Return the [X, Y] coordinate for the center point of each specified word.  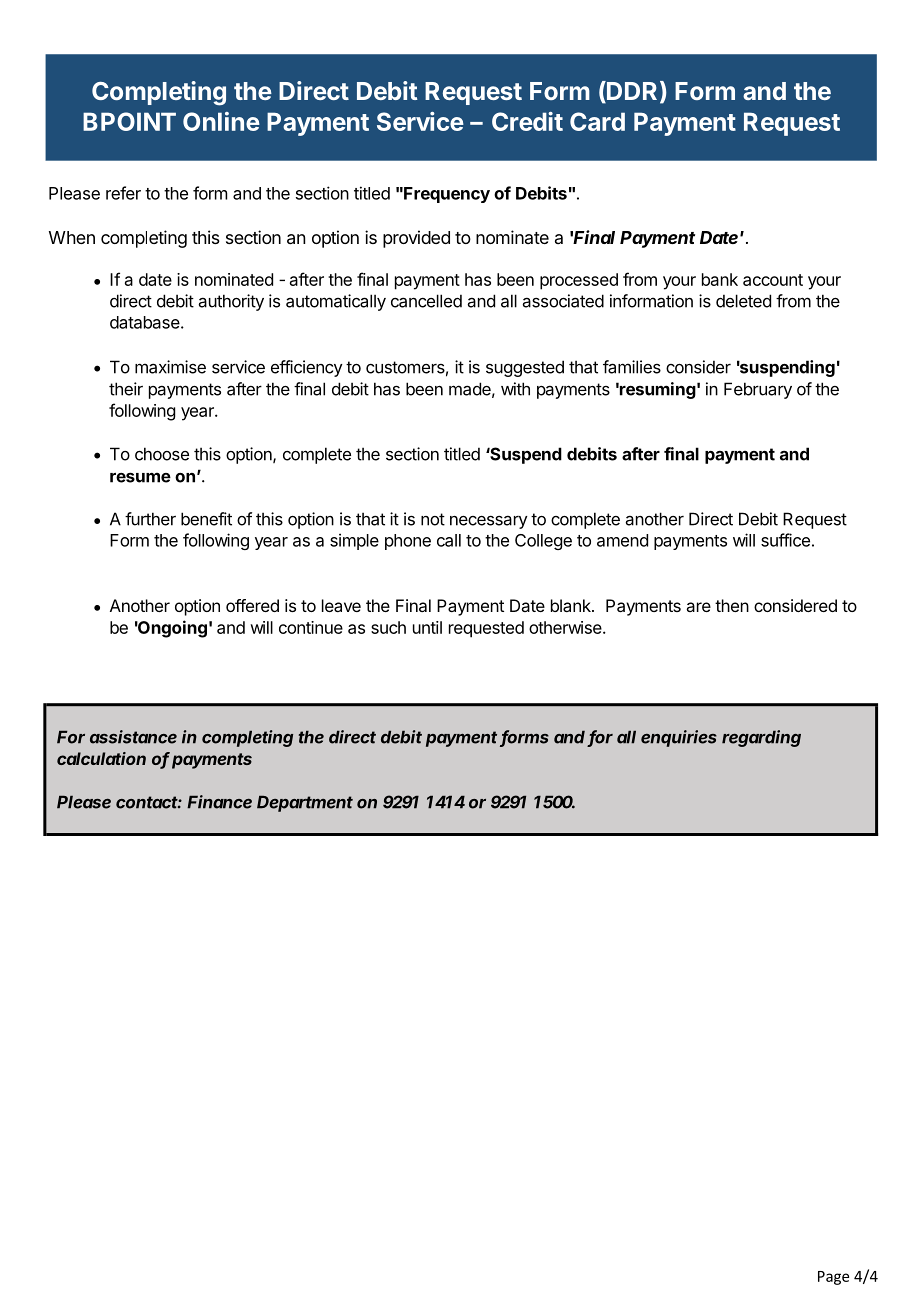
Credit [527, 121]
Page [833, 1278]
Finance [219, 802]
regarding [761, 738]
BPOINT [129, 121]
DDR [631, 90]
